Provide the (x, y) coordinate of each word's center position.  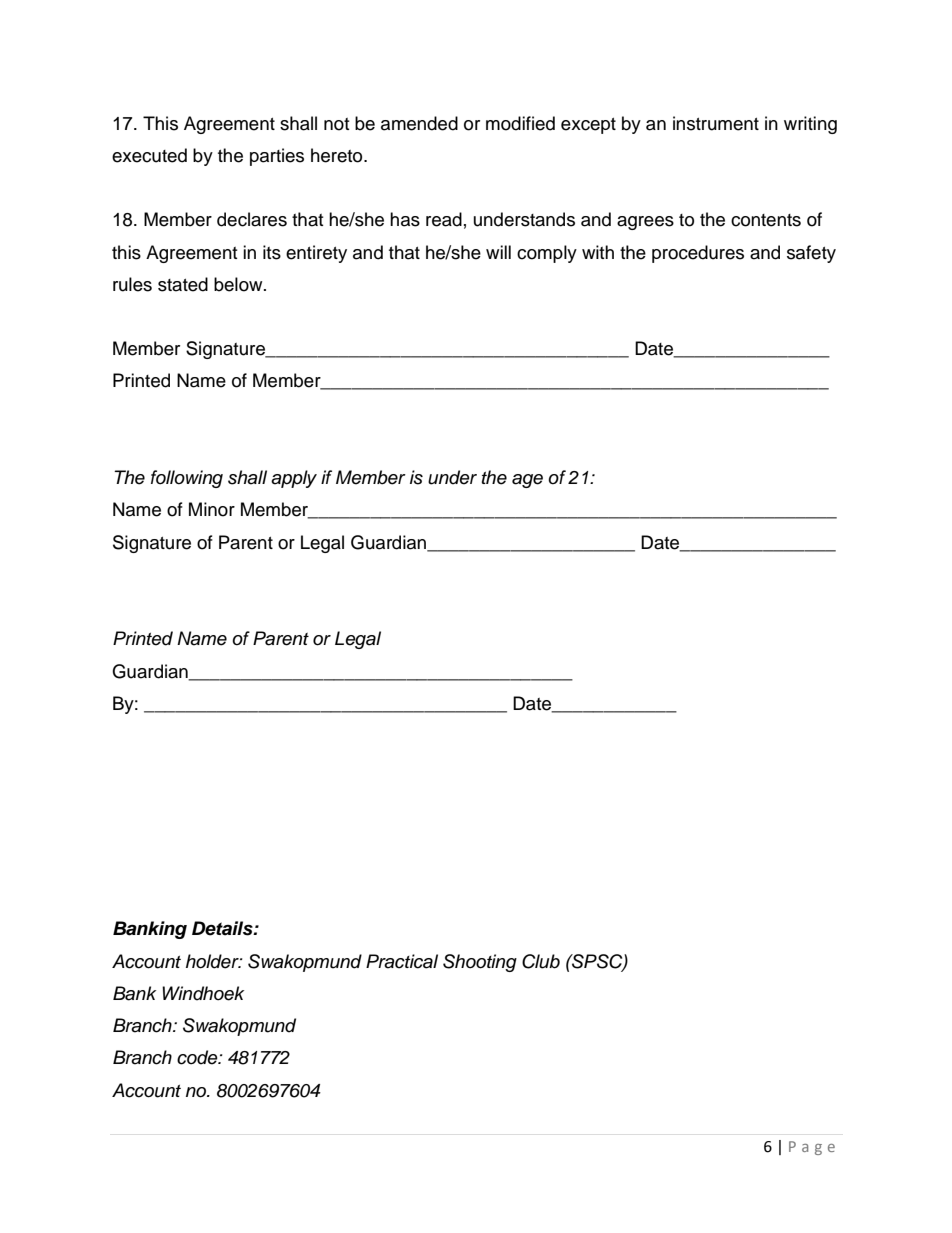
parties (277, 157)
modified (520, 123)
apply (294, 479)
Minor (212, 509)
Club (541, 961)
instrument (716, 123)
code (198, 1057)
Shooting (480, 963)
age (527, 481)
